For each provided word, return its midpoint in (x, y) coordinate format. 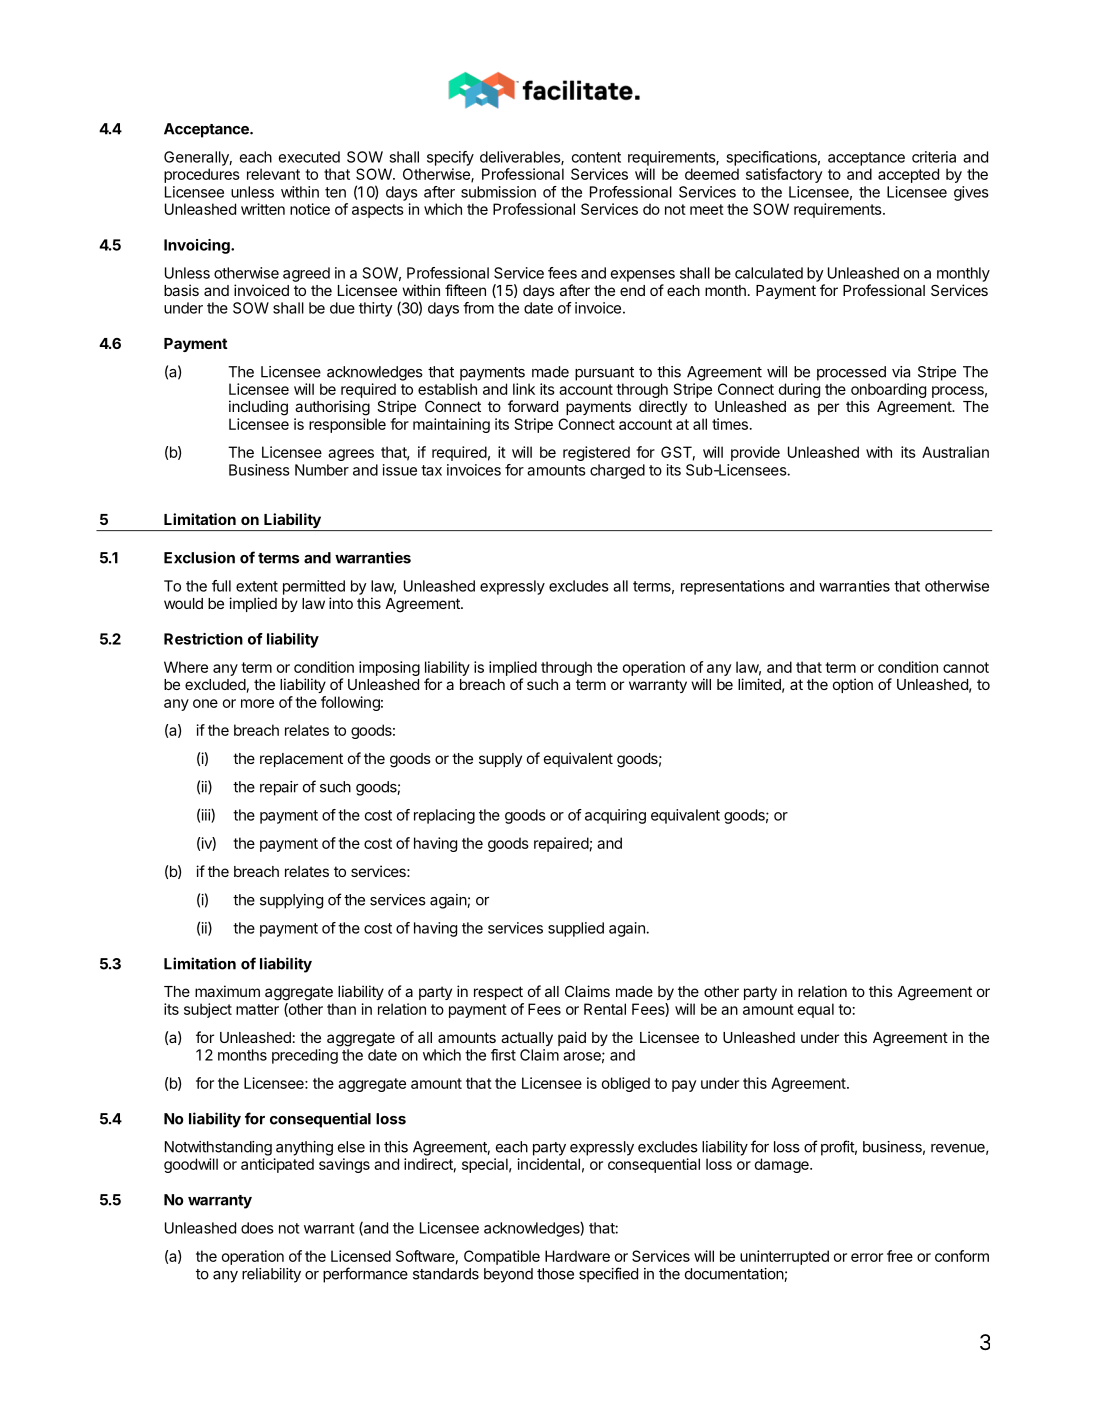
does (257, 1228)
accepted (908, 175)
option (853, 685)
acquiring (615, 816)
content (596, 157)
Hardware (577, 1256)
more (257, 703)
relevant (273, 174)
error (867, 1257)
